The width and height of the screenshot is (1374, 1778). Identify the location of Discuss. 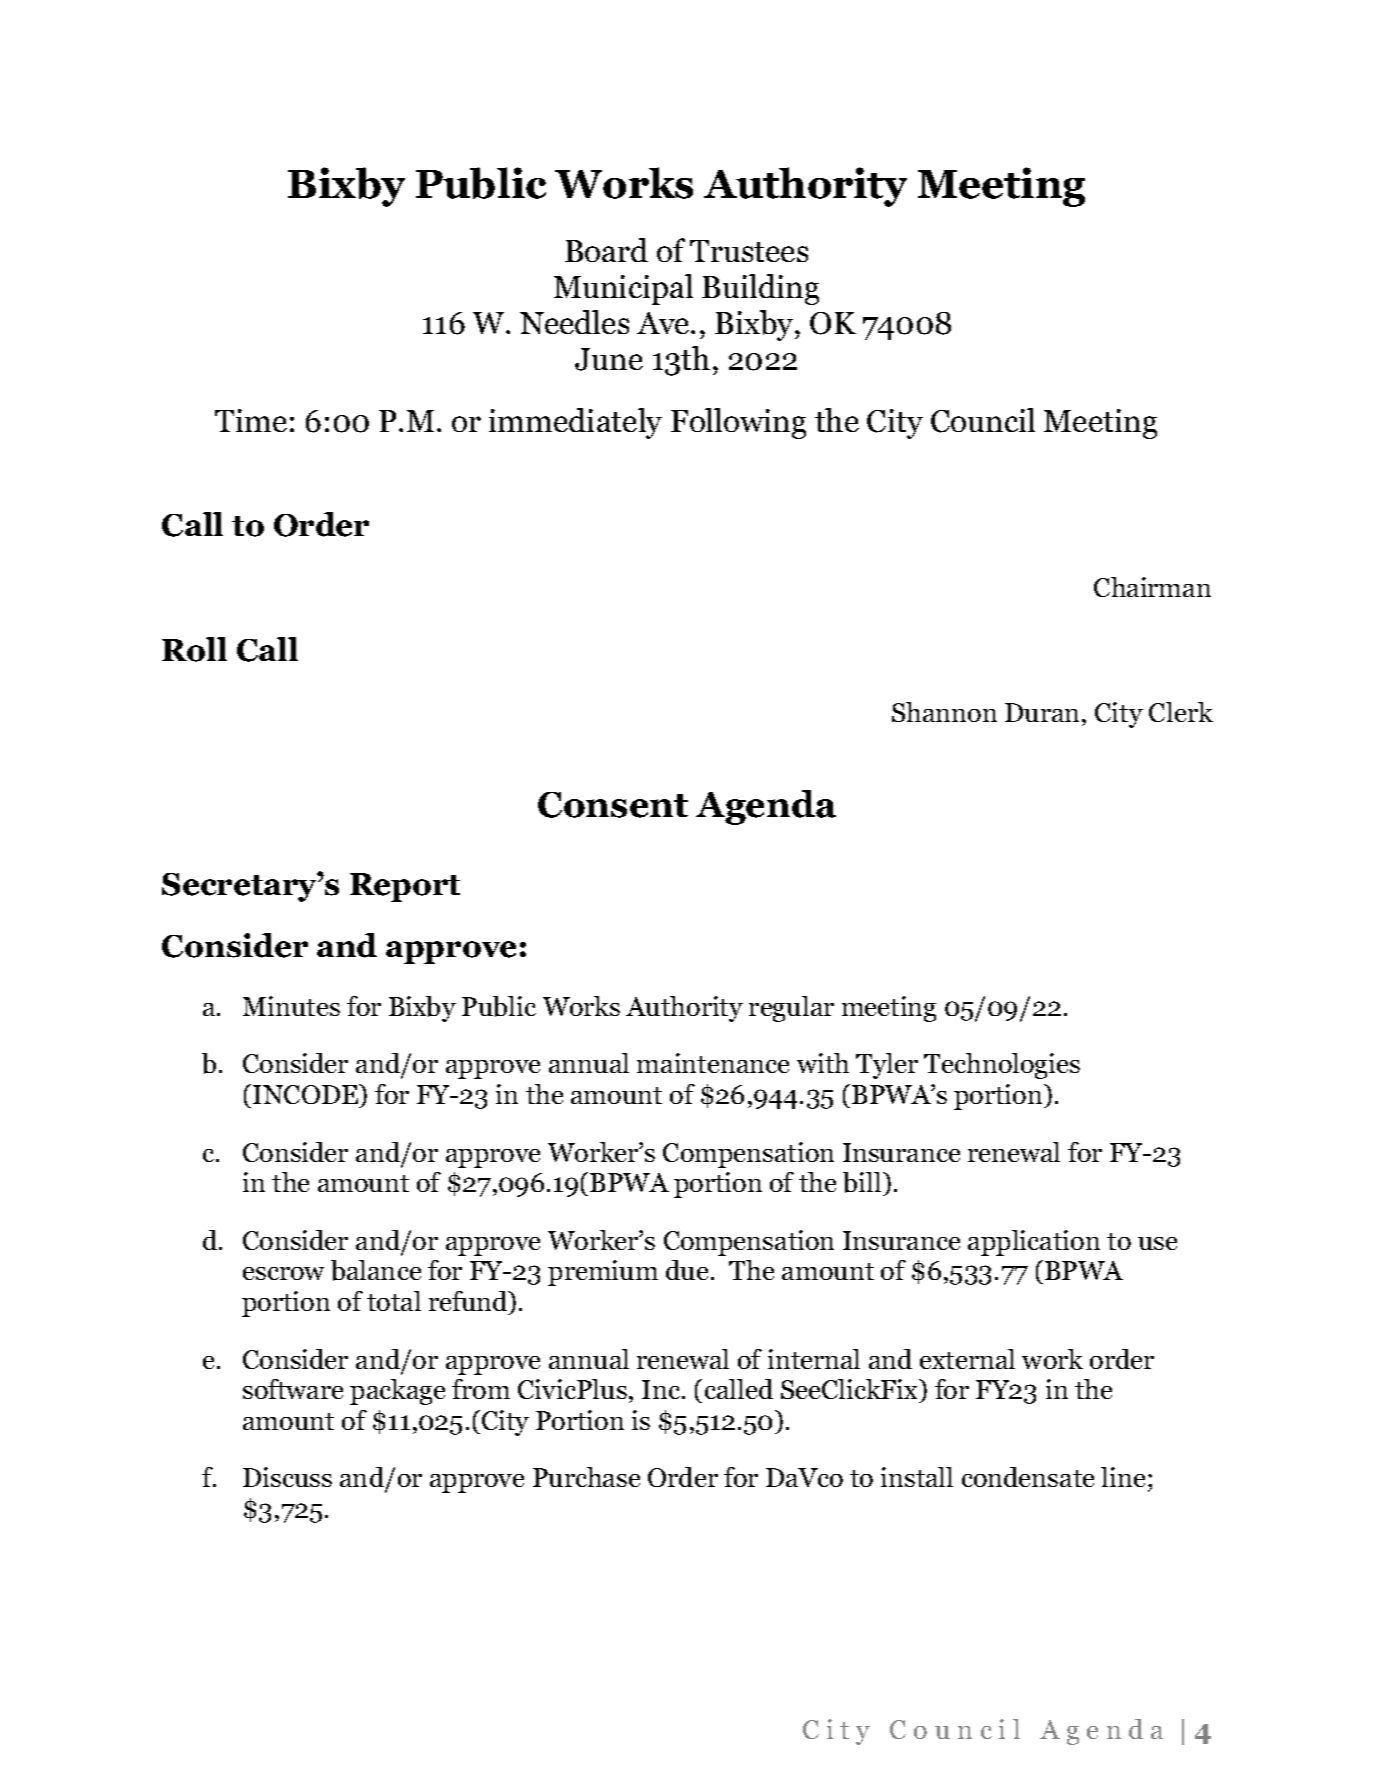
(287, 1477).
